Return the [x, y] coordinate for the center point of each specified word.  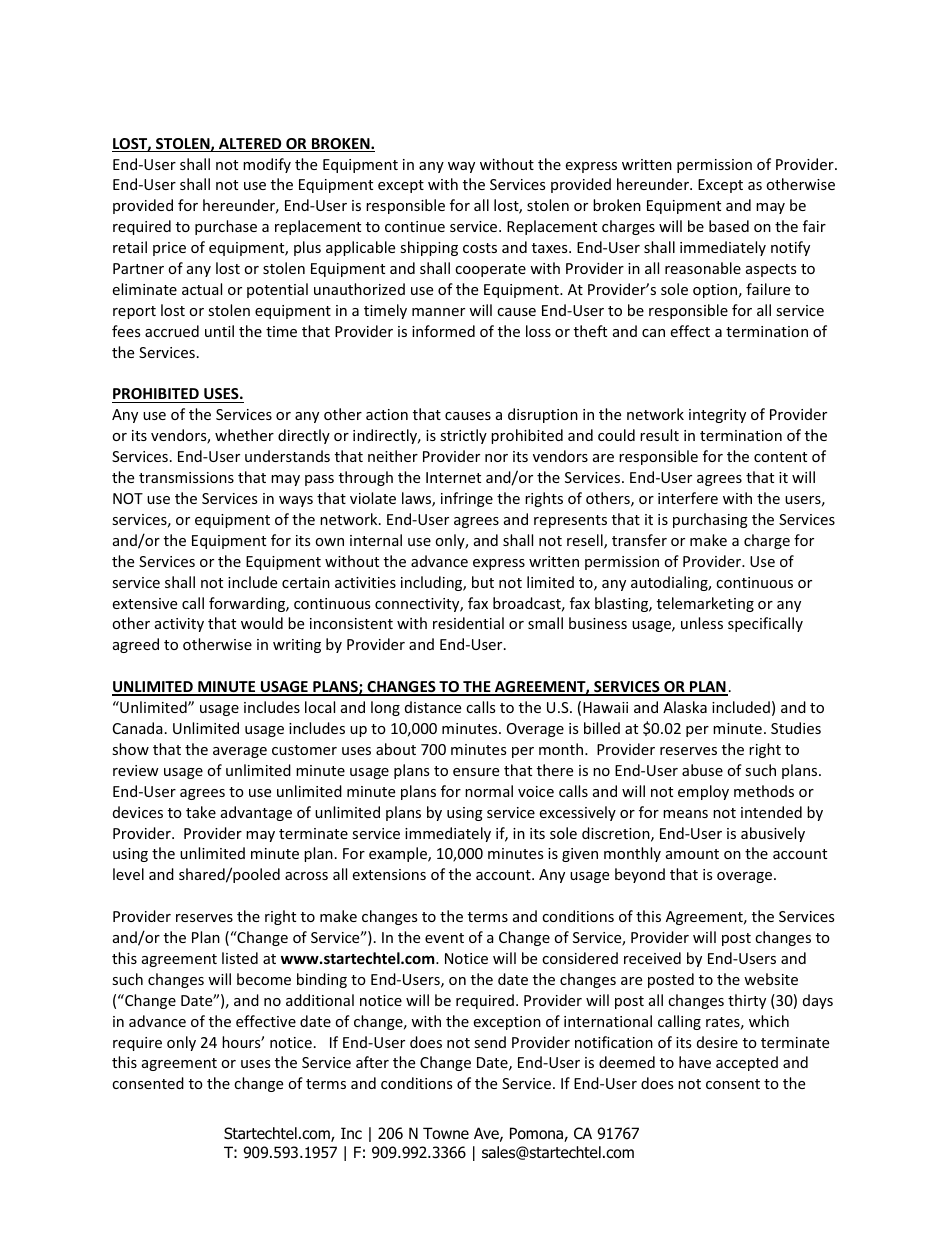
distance [433, 707]
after [372, 1062]
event [444, 938]
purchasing [710, 520]
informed [443, 331]
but [483, 582]
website [771, 979]
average [240, 752]
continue [415, 226]
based [729, 226]
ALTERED [250, 145]
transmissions [186, 477]
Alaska [685, 707]
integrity [717, 416]
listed [240, 958]
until [219, 331]
